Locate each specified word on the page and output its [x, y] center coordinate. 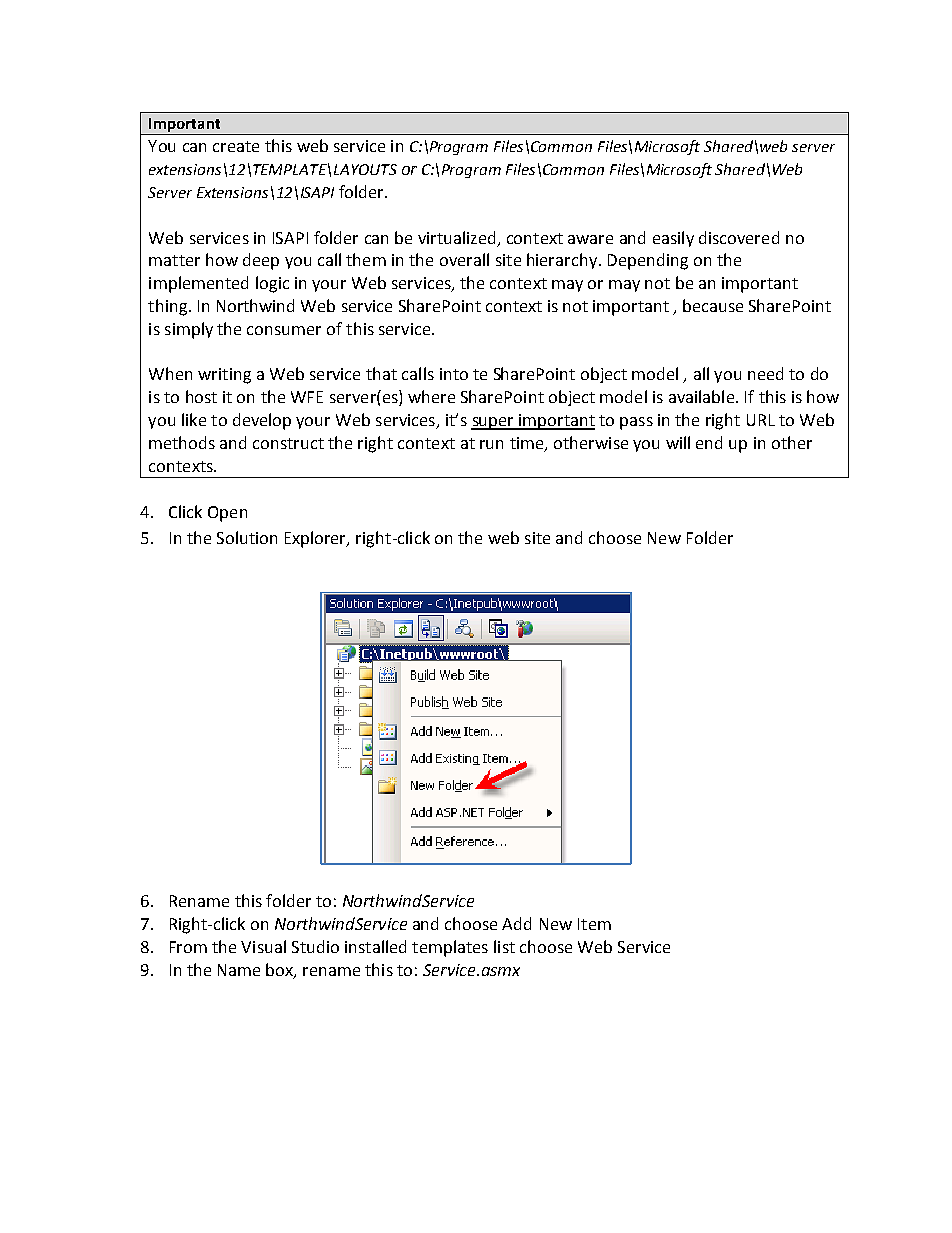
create [236, 146]
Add [516, 923]
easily [673, 239]
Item [594, 924]
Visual [263, 946]
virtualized [456, 237]
